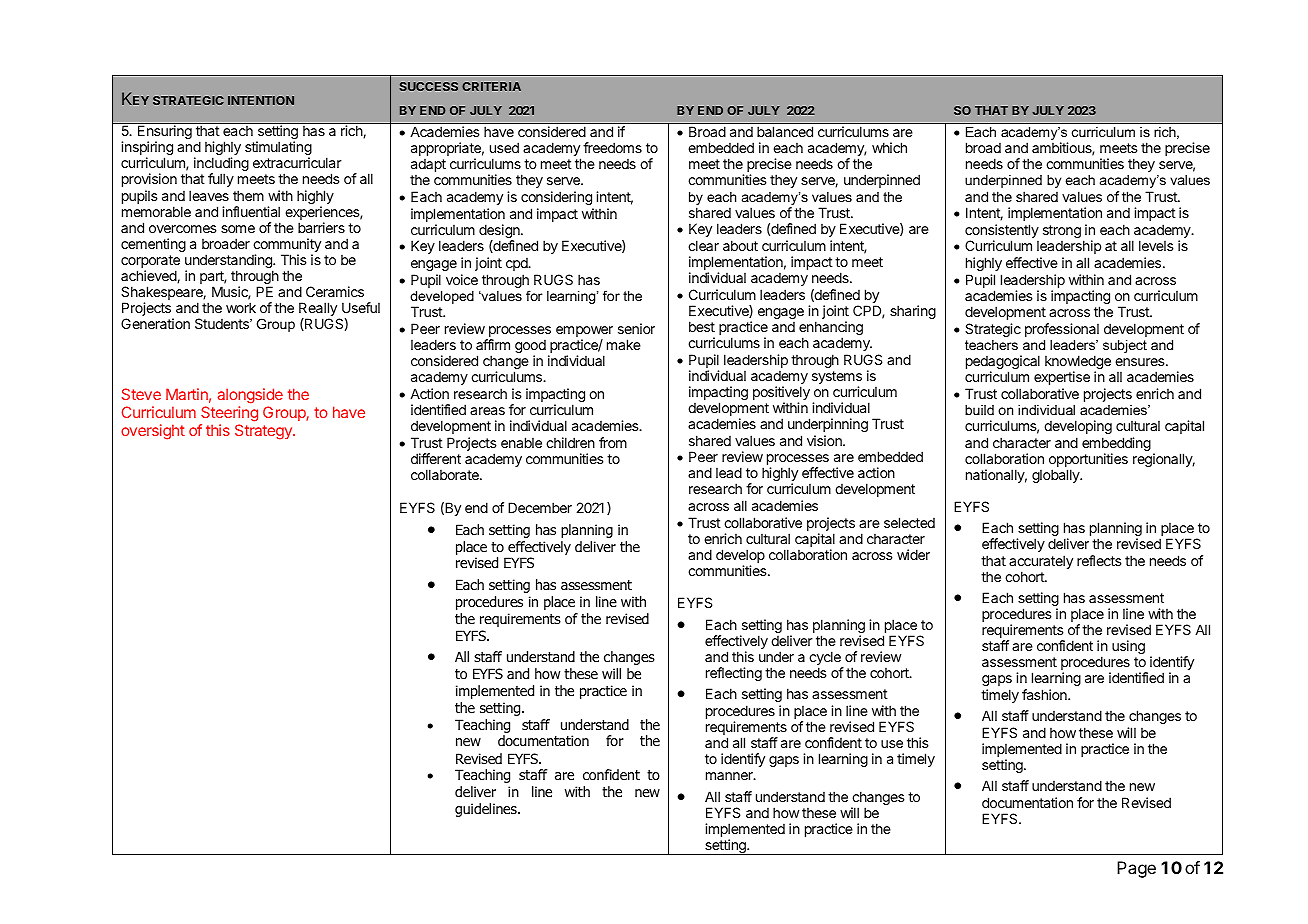 Image resolution: width=1308 pixels, height=924 pixels. Describe the element at coordinates (1136, 869) in the page. I see `Page` at that location.
